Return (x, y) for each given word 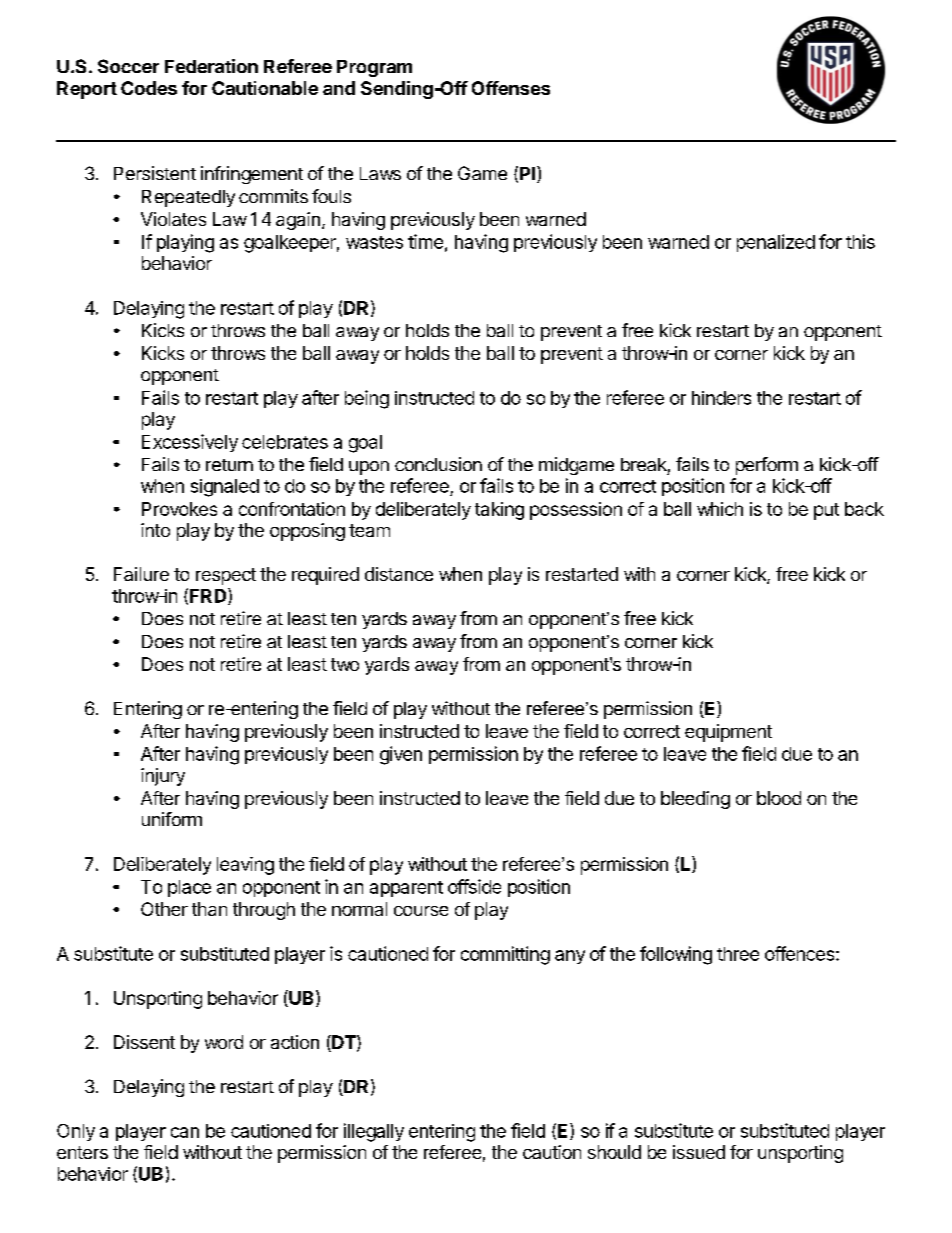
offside (474, 886)
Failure (141, 574)
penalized (776, 243)
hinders (721, 398)
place (189, 888)
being (367, 399)
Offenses (511, 88)
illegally (374, 1132)
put (826, 511)
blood (779, 798)
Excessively (190, 443)
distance (399, 574)
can (185, 1132)
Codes (149, 88)
